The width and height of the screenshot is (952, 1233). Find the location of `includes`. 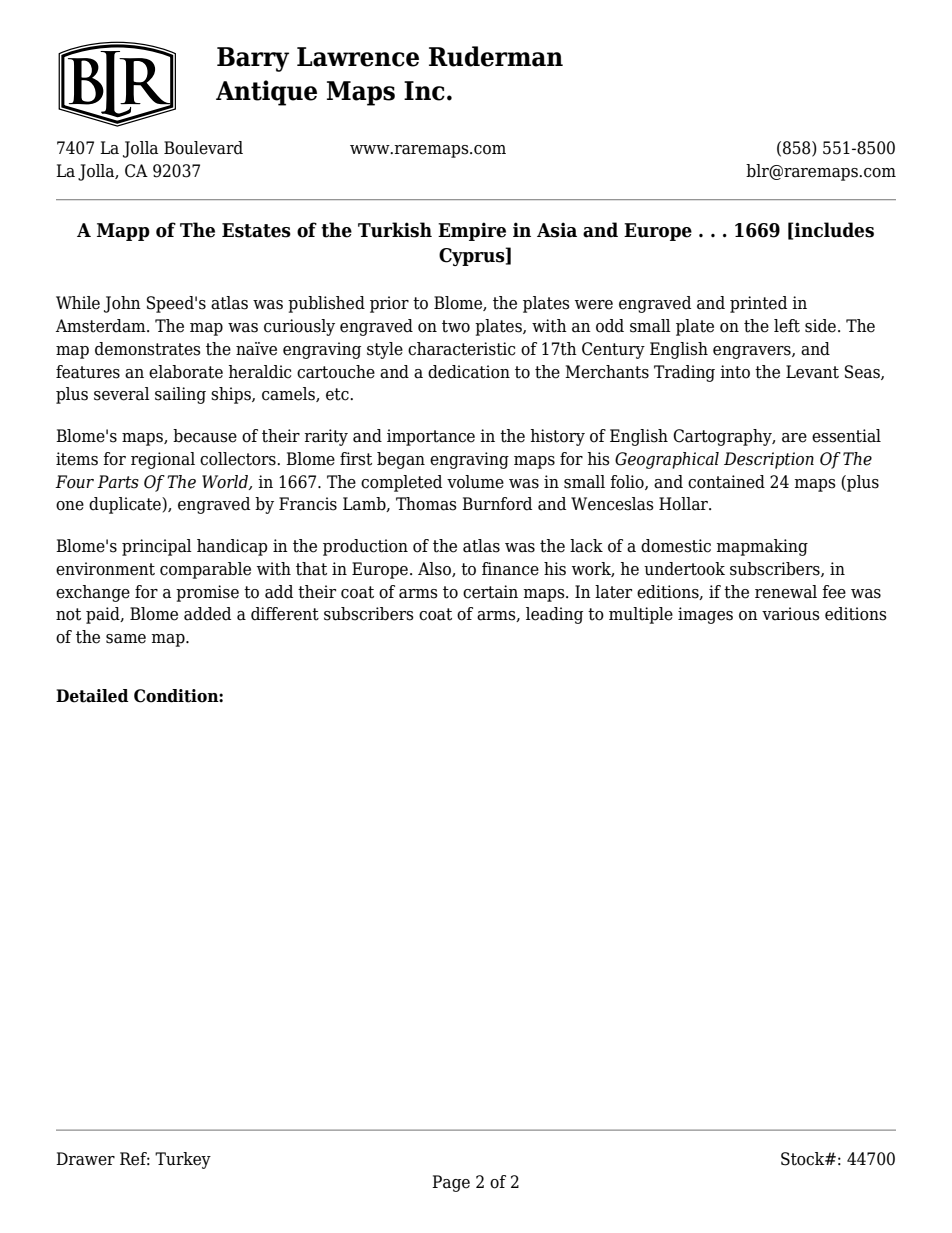

includes is located at coordinates (833, 230).
